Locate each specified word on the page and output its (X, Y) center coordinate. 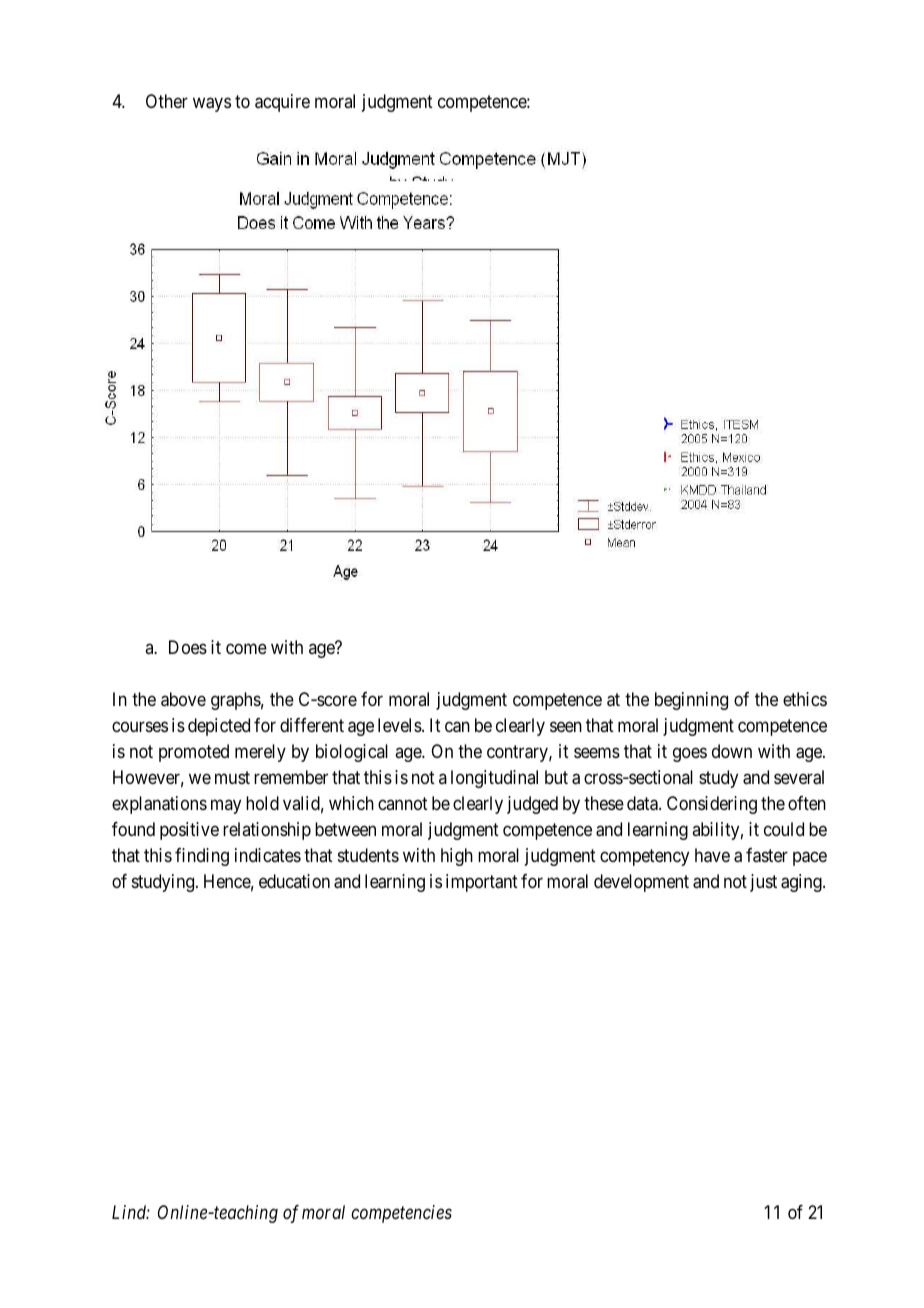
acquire (282, 103)
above (183, 699)
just (763, 883)
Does (188, 647)
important (482, 883)
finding (202, 857)
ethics (805, 699)
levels (400, 725)
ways (212, 104)
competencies (401, 1214)
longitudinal (494, 779)
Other (167, 101)
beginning (691, 701)
